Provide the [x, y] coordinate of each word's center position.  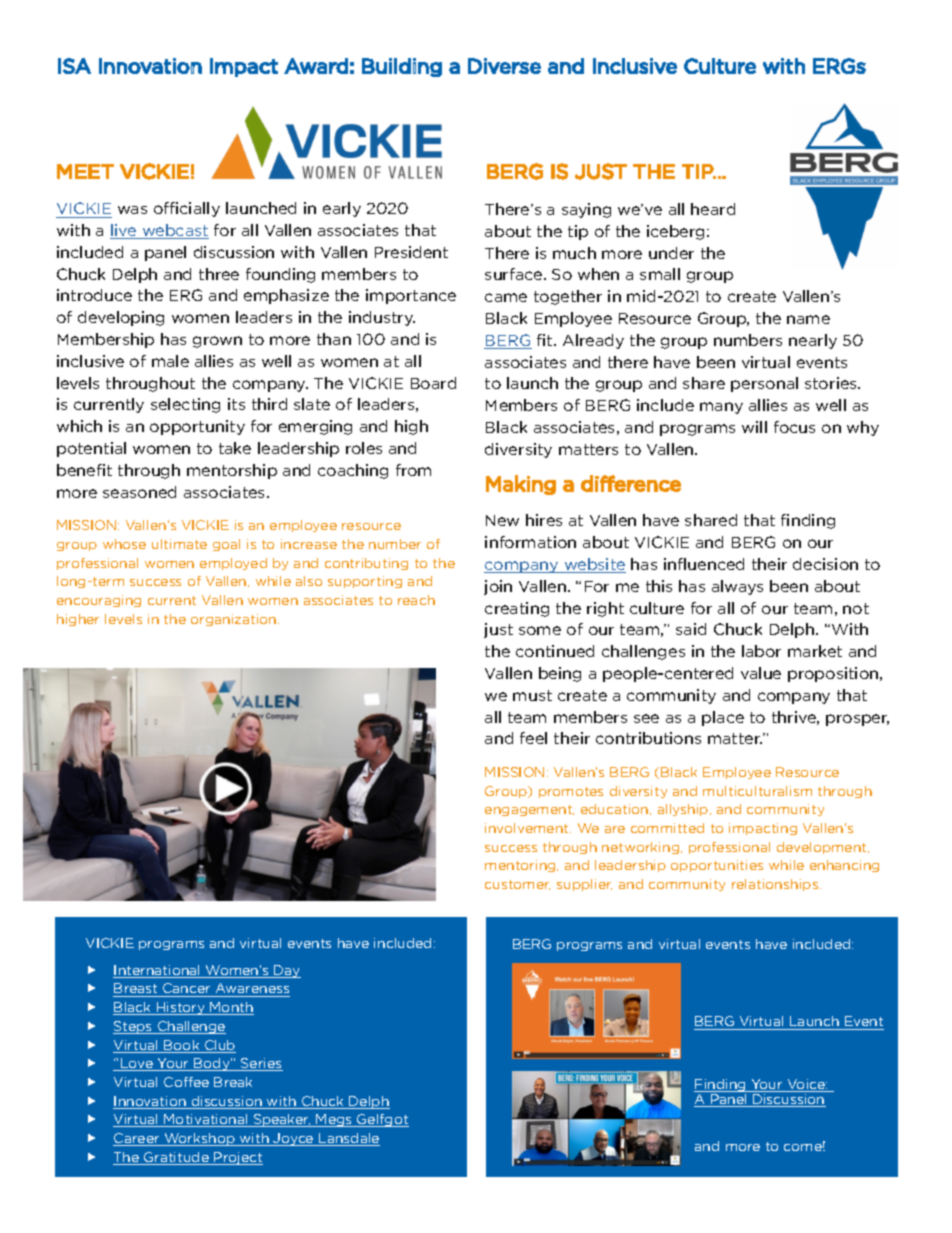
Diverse [504, 66]
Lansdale [348, 1139]
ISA [74, 66]
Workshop [199, 1139]
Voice [807, 1085]
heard [713, 209]
